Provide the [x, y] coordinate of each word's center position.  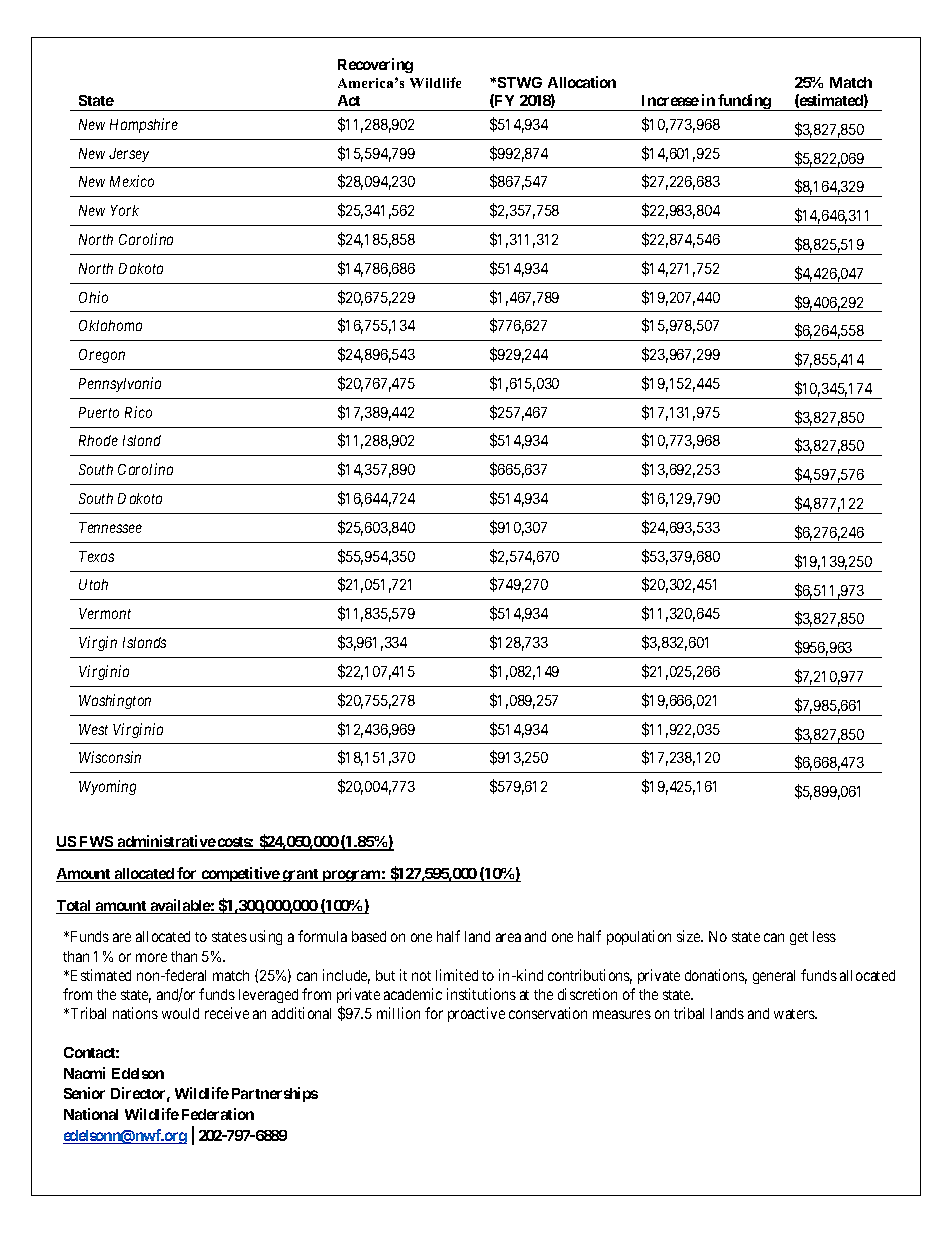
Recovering [375, 65]
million [398, 1013]
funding [744, 102]
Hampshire [144, 125]
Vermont [105, 613]
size [690, 936]
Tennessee [110, 527]
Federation [218, 1114]
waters [795, 1014]
